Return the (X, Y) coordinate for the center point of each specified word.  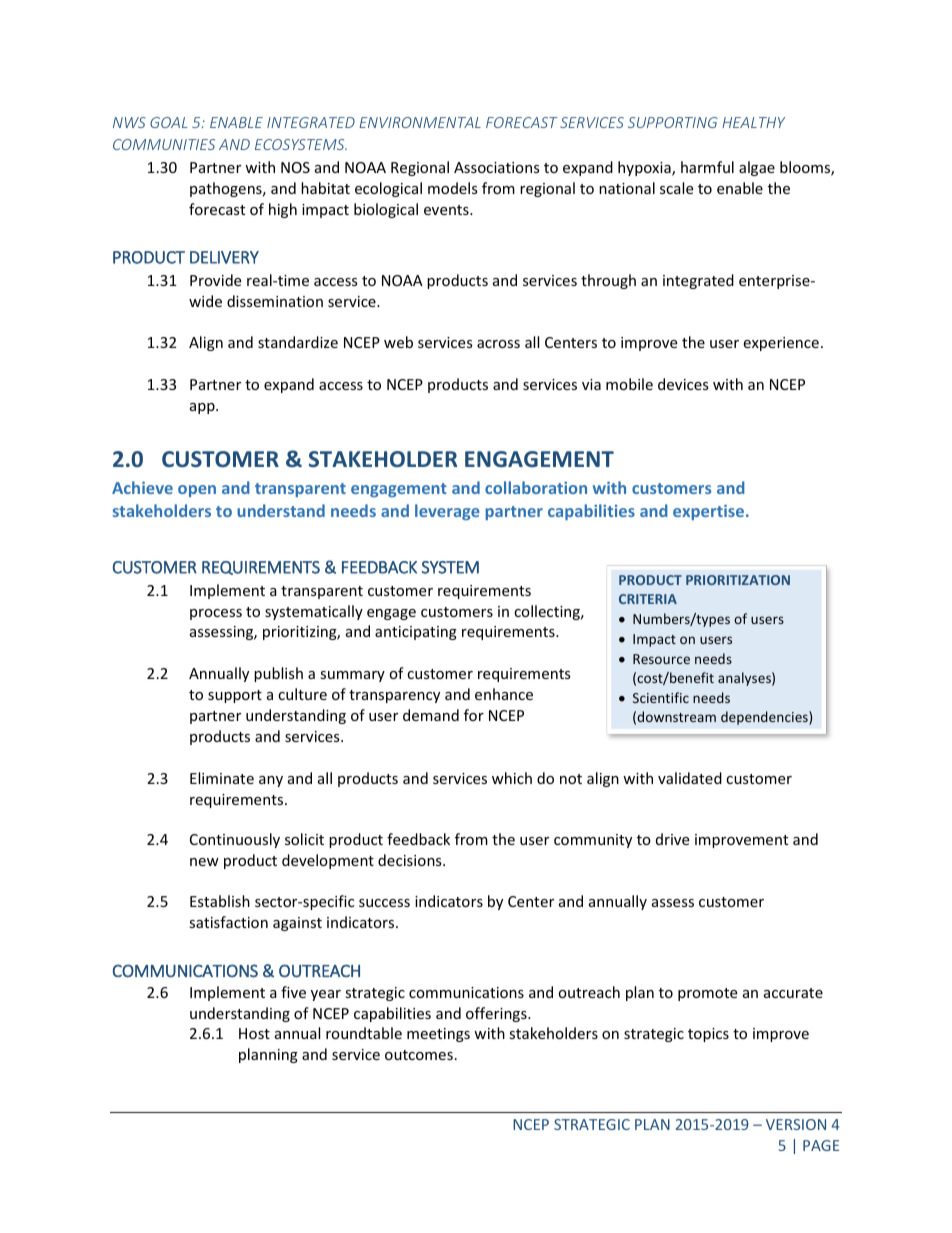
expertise (710, 512)
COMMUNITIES (164, 144)
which (512, 778)
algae (757, 168)
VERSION (796, 1124)
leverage (447, 512)
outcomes (419, 1055)
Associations (497, 167)
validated (690, 778)
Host (254, 1033)
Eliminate (222, 778)
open (197, 491)
